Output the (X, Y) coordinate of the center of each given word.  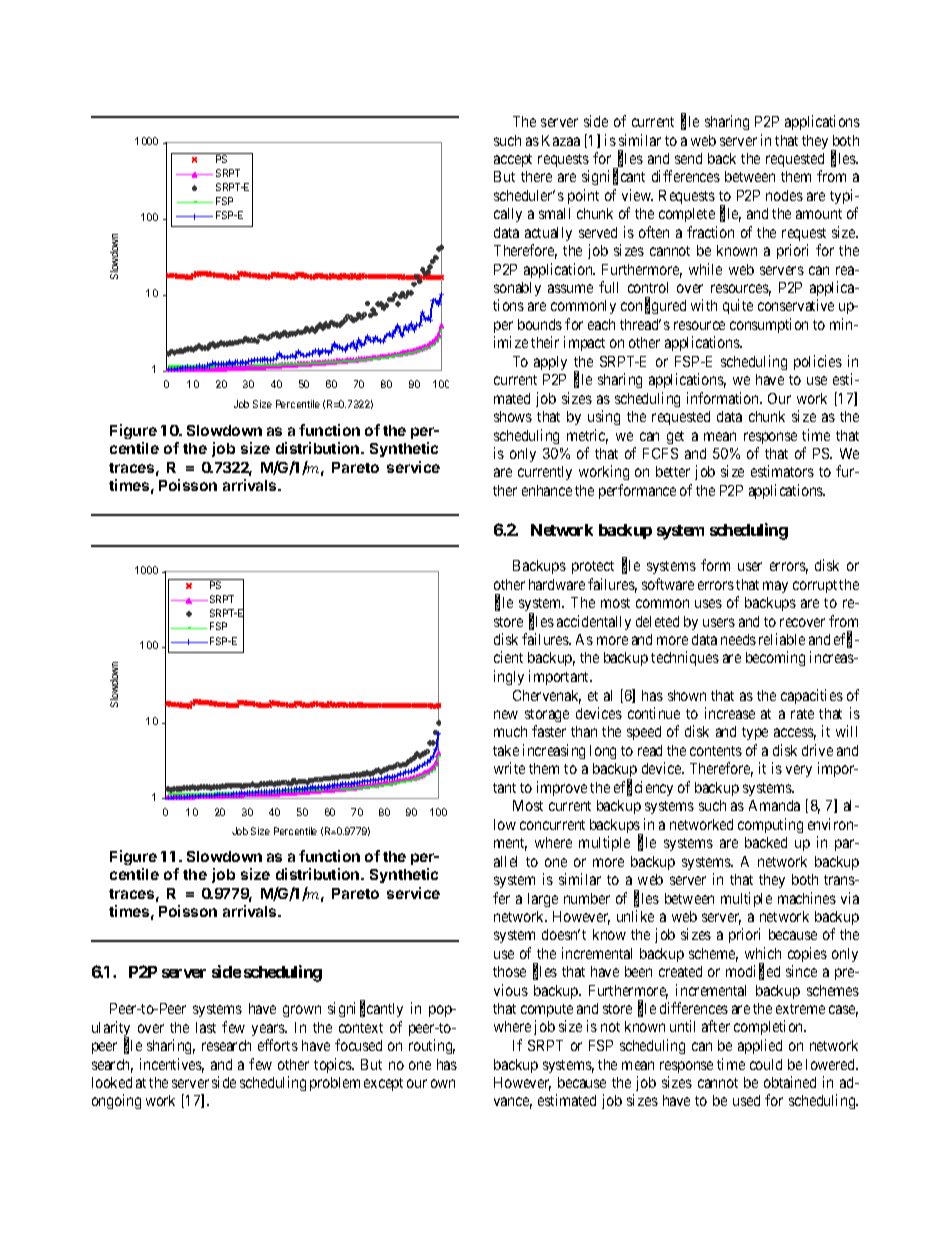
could (766, 1064)
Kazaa (561, 140)
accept (513, 160)
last (206, 1027)
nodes (784, 195)
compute (547, 1010)
